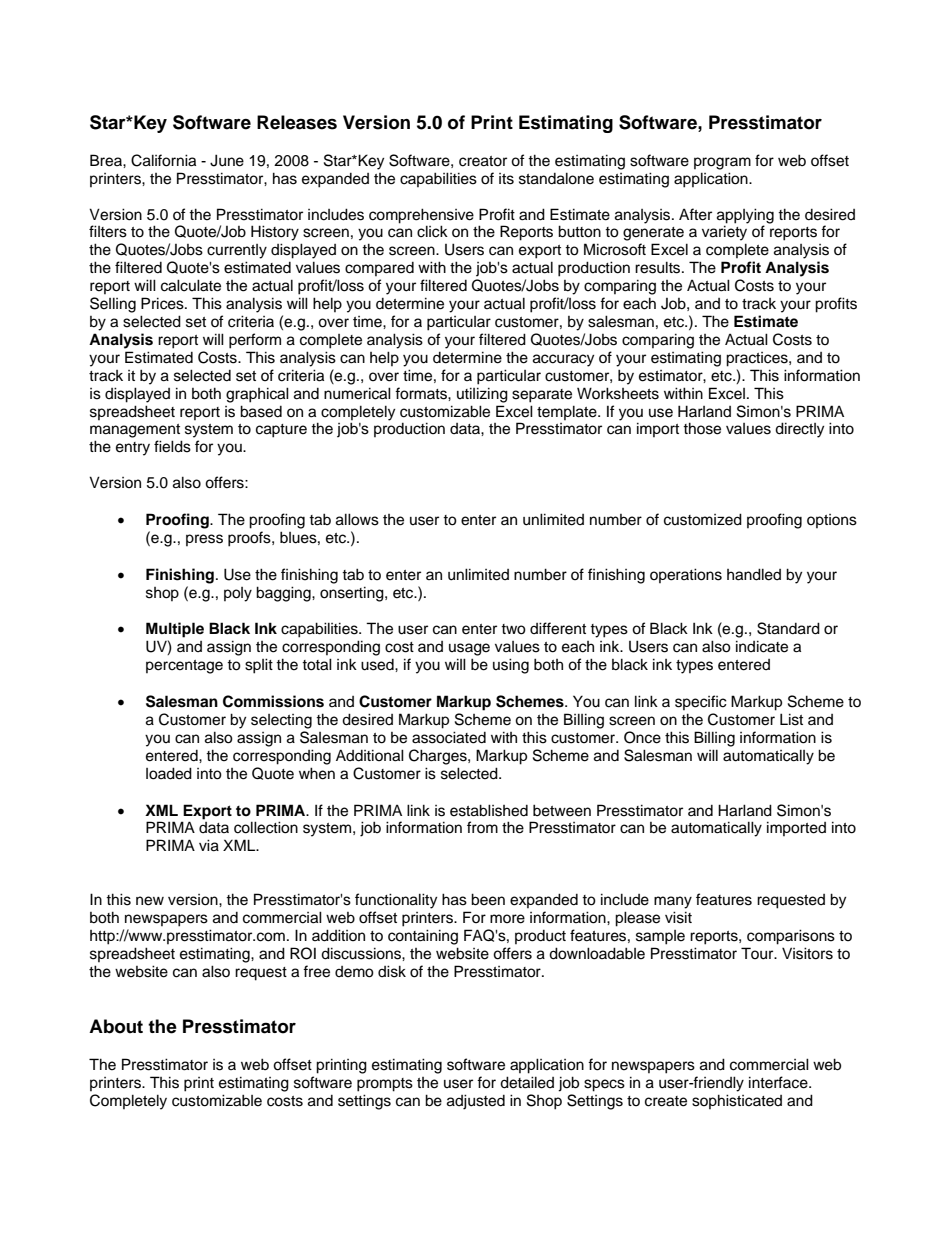 The image size is (952, 1233). What do you see at coordinates (673, 902) in the screenshot?
I see `many` at bounding box center [673, 902].
